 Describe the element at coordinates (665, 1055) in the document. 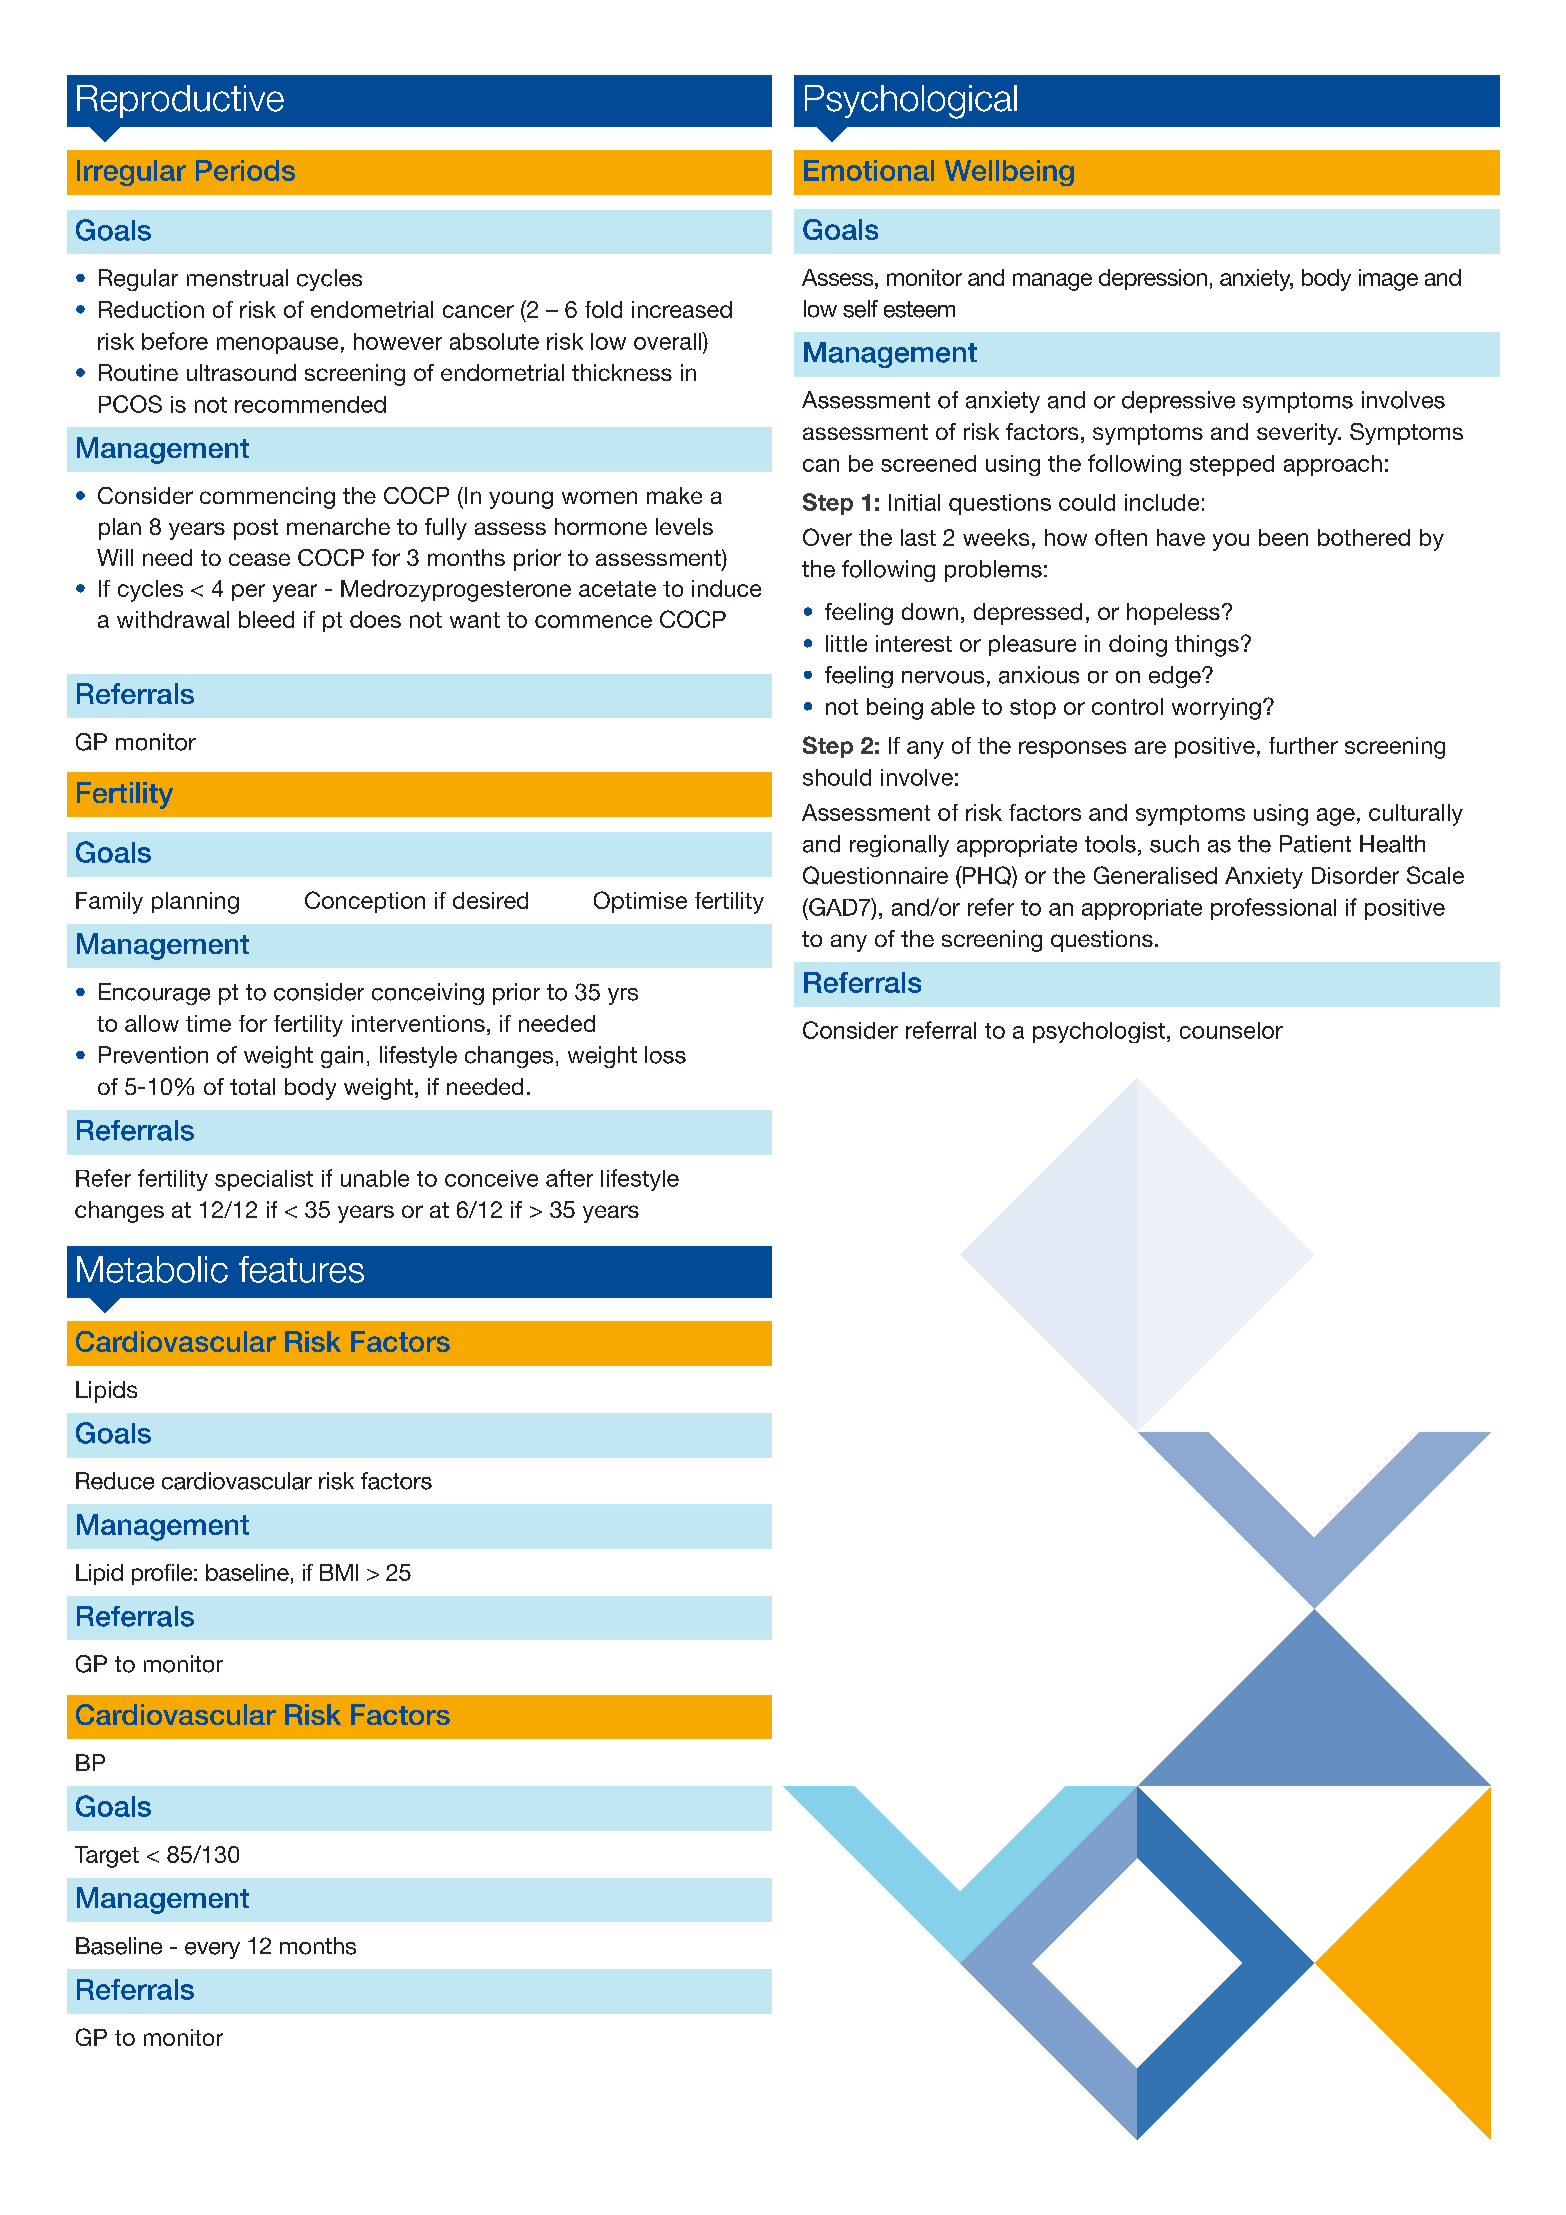

I see `loss` at that location.
